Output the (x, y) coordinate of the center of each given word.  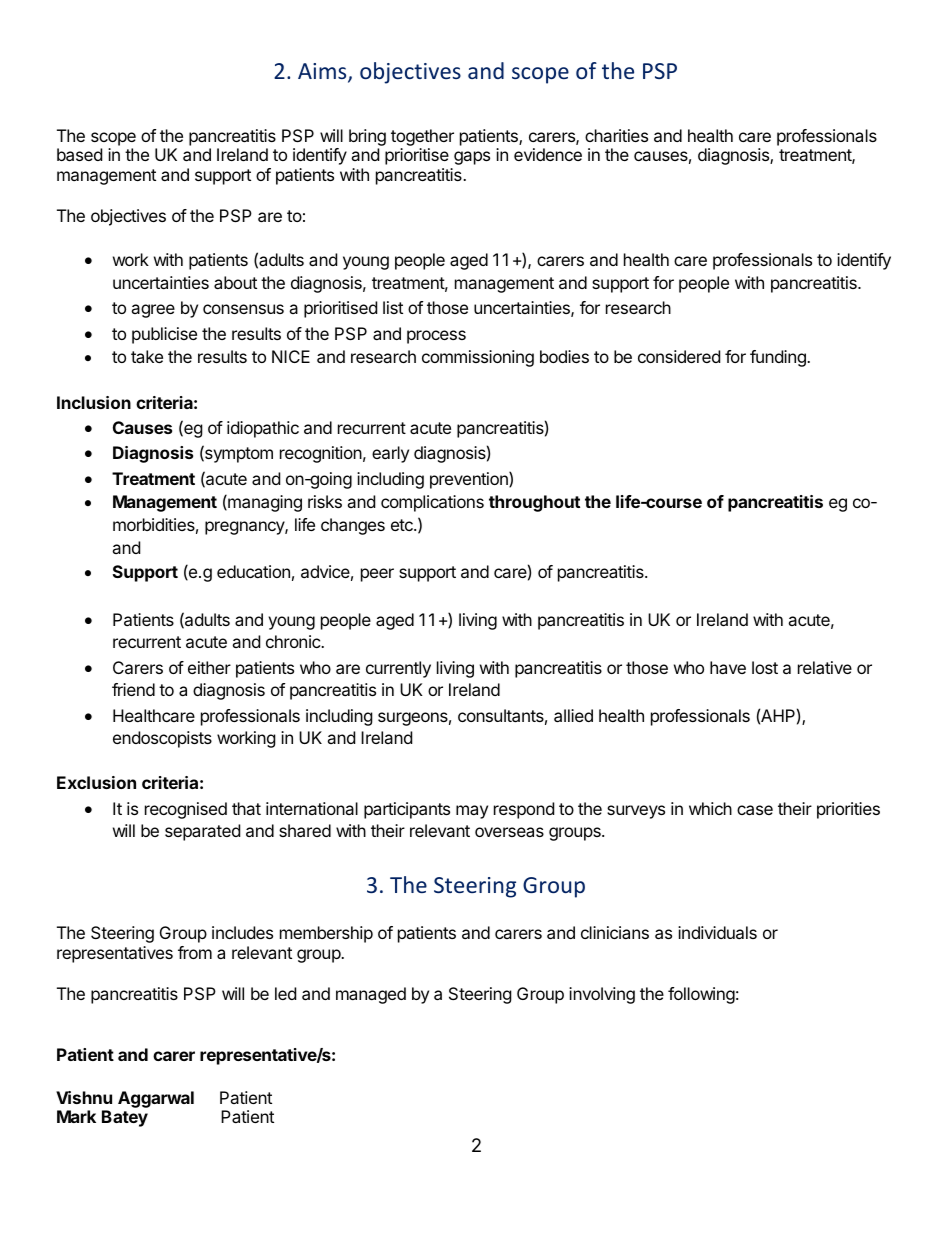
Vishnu (84, 1097)
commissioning (478, 358)
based (79, 154)
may (472, 812)
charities (616, 135)
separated (202, 832)
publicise (164, 335)
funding (779, 358)
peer (377, 575)
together (422, 137)
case (755, 810)
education (253, 571)
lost (765, 667)
